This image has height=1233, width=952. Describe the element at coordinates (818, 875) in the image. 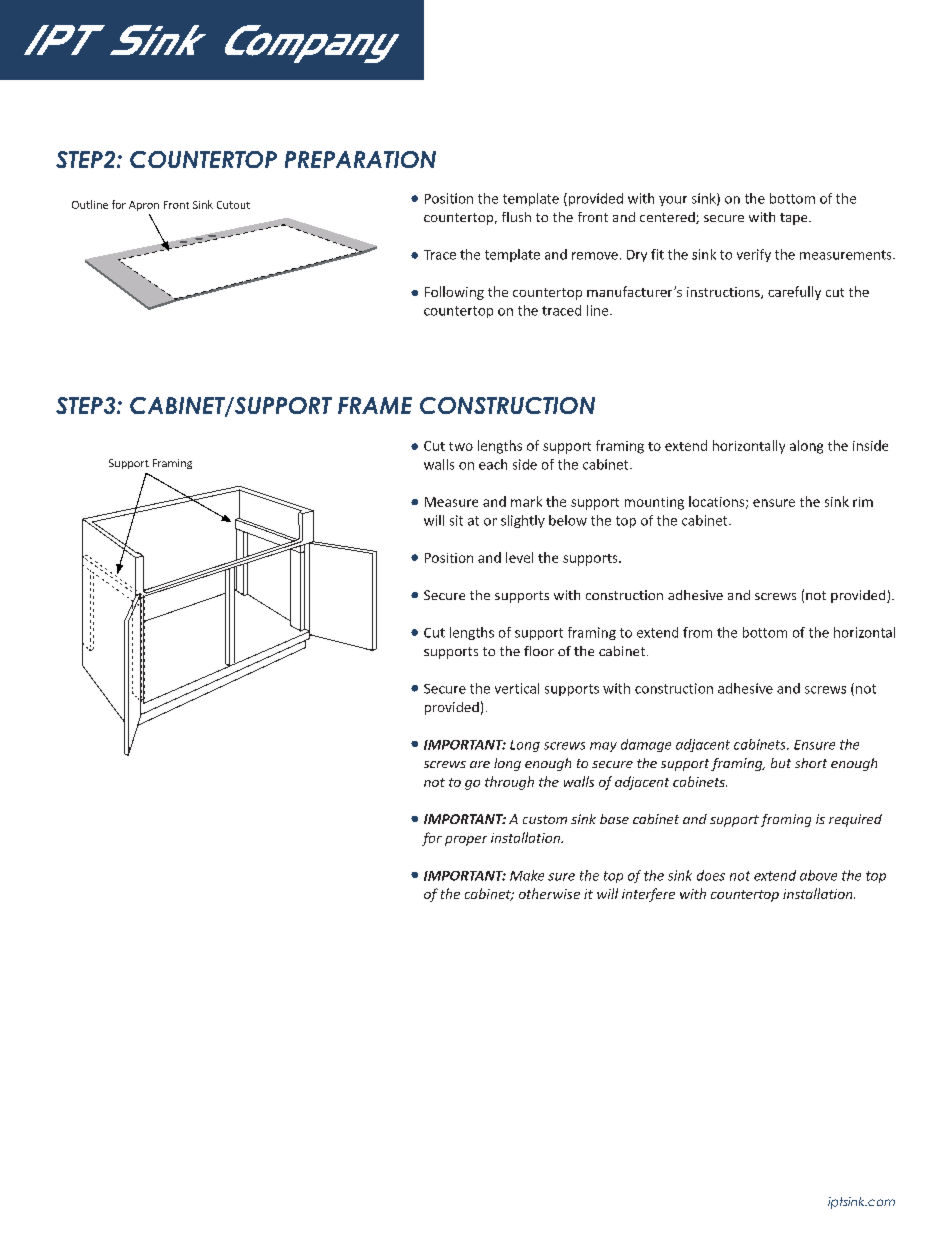

I see `above` at that location.
